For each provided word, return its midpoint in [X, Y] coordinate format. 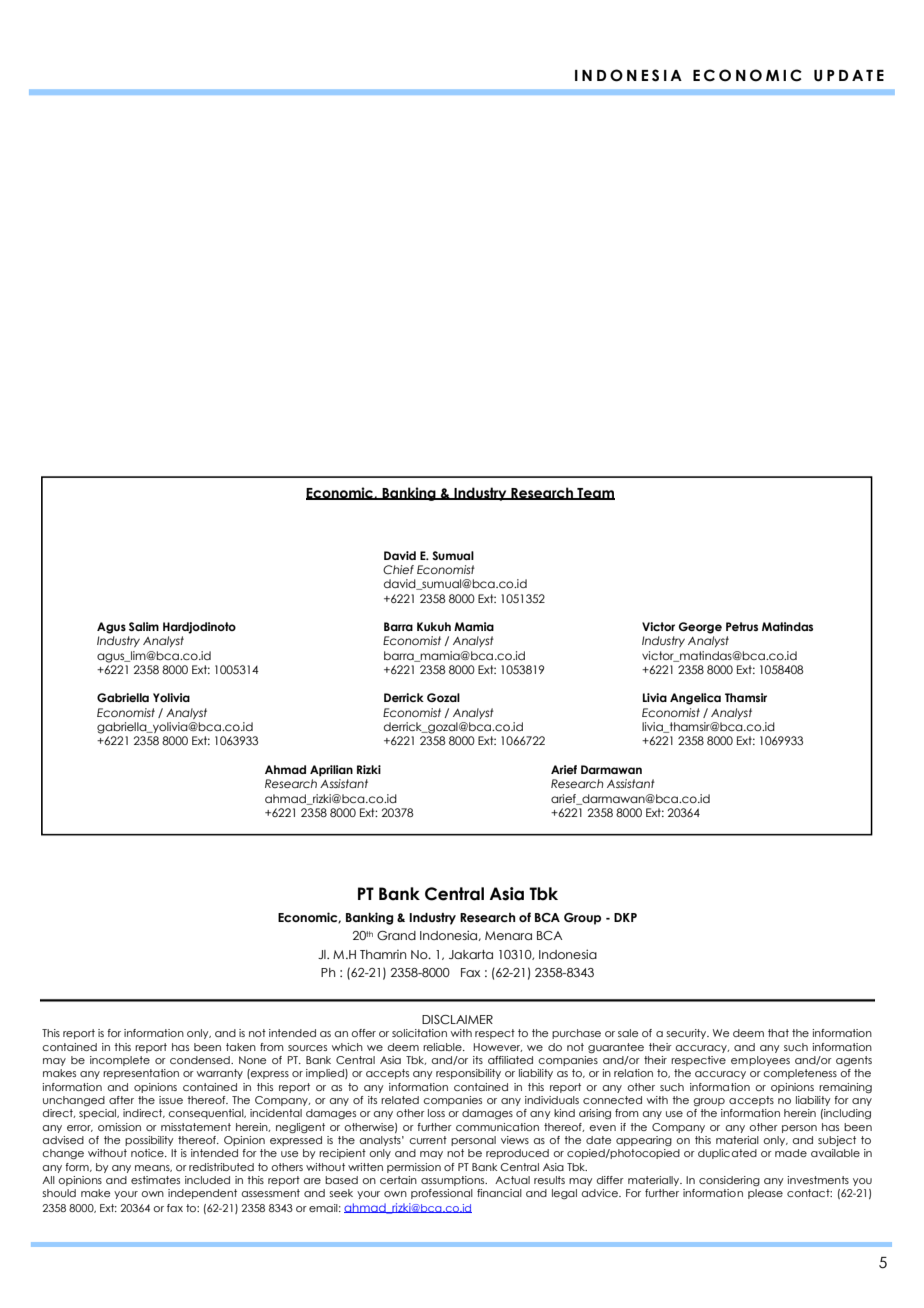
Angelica [695, 699]
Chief [398, 569]
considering [729, 1181]
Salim [144, 626]
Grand [396, 935]
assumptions [454, 1181]
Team [595, 494]
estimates [155, 1180]
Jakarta [471, 954]
